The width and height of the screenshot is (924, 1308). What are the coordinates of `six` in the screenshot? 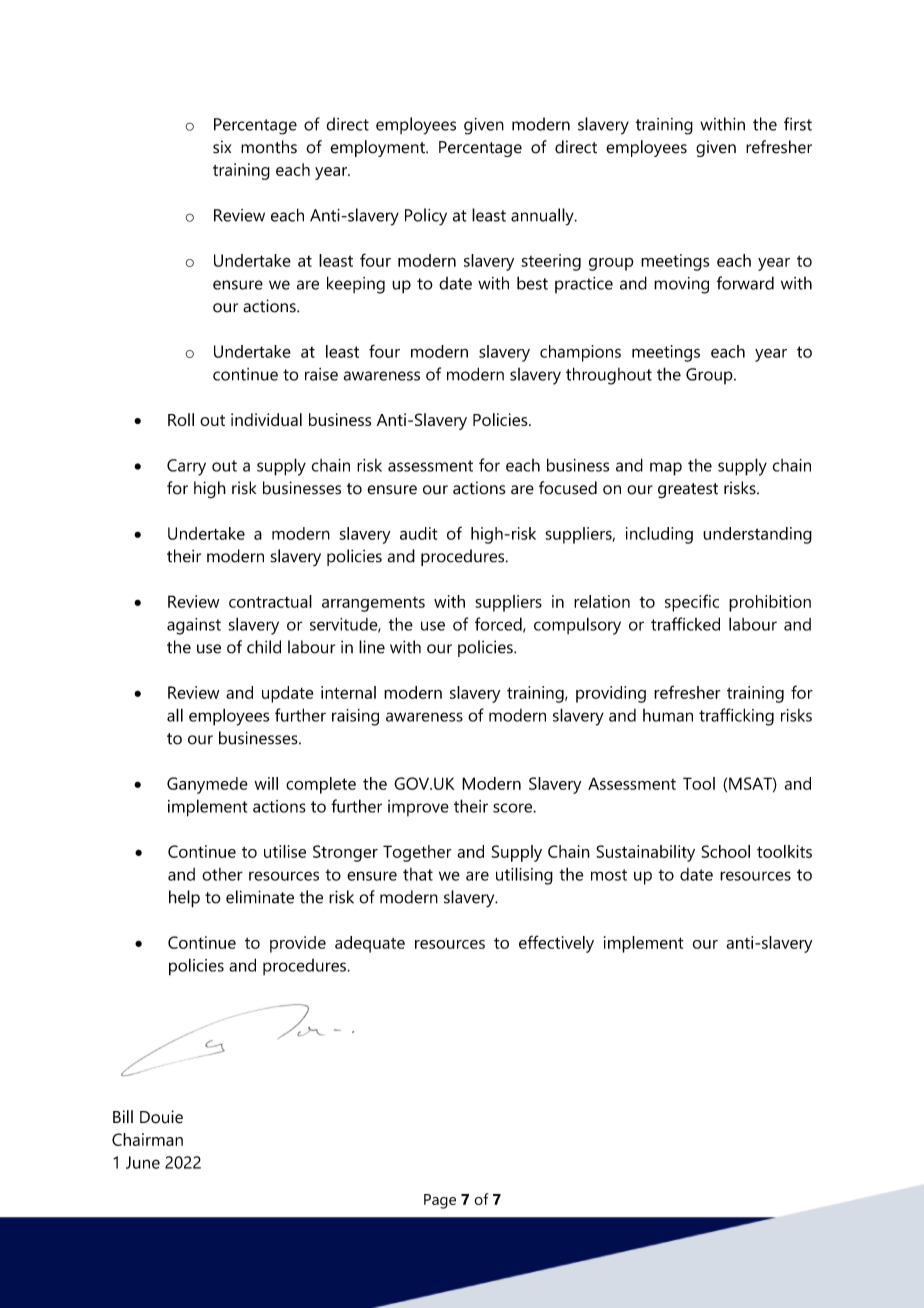 It's located at (222, 147).
